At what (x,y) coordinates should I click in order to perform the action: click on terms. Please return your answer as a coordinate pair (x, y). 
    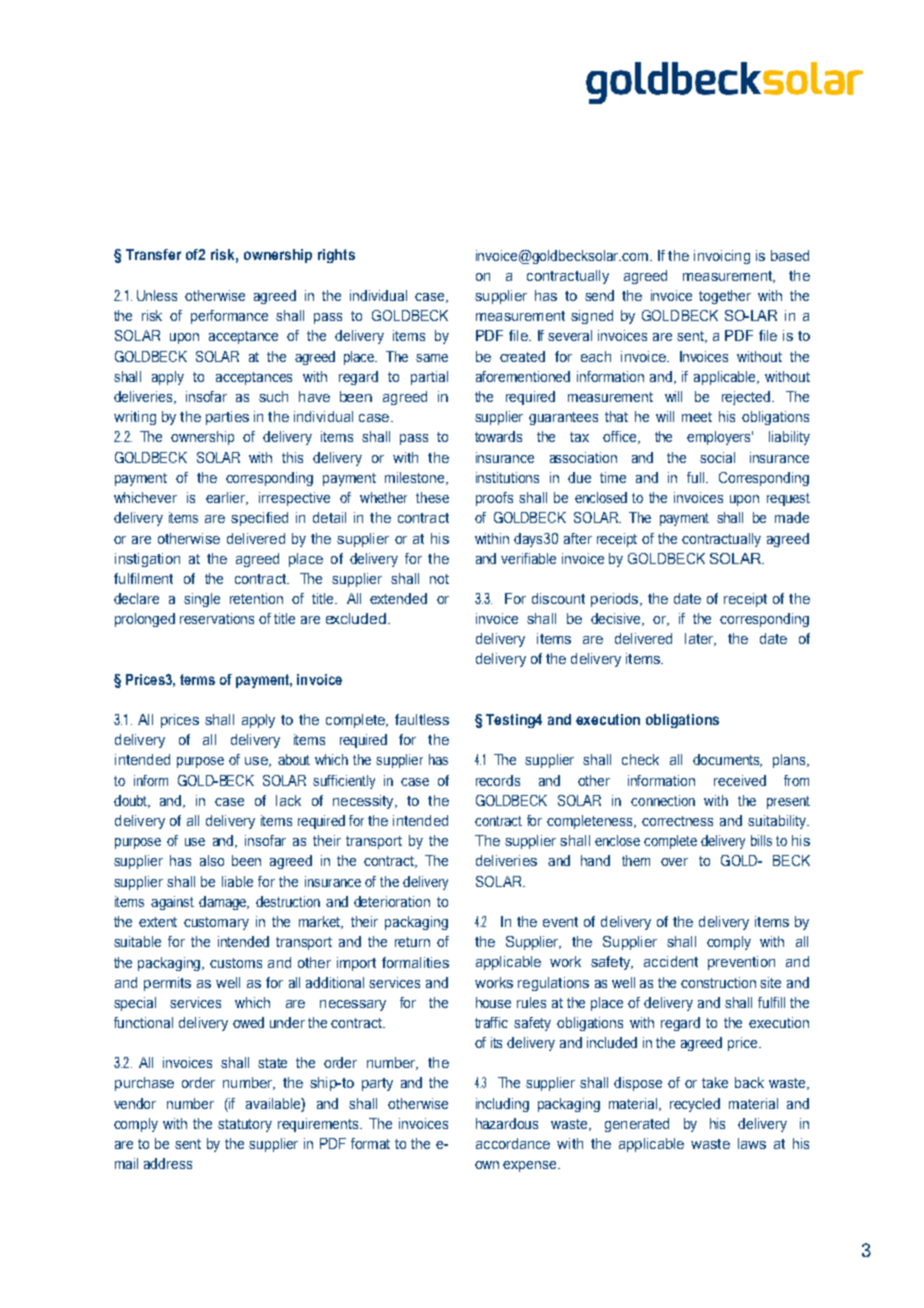
    Looking at the image, I should click on (197, 679).
